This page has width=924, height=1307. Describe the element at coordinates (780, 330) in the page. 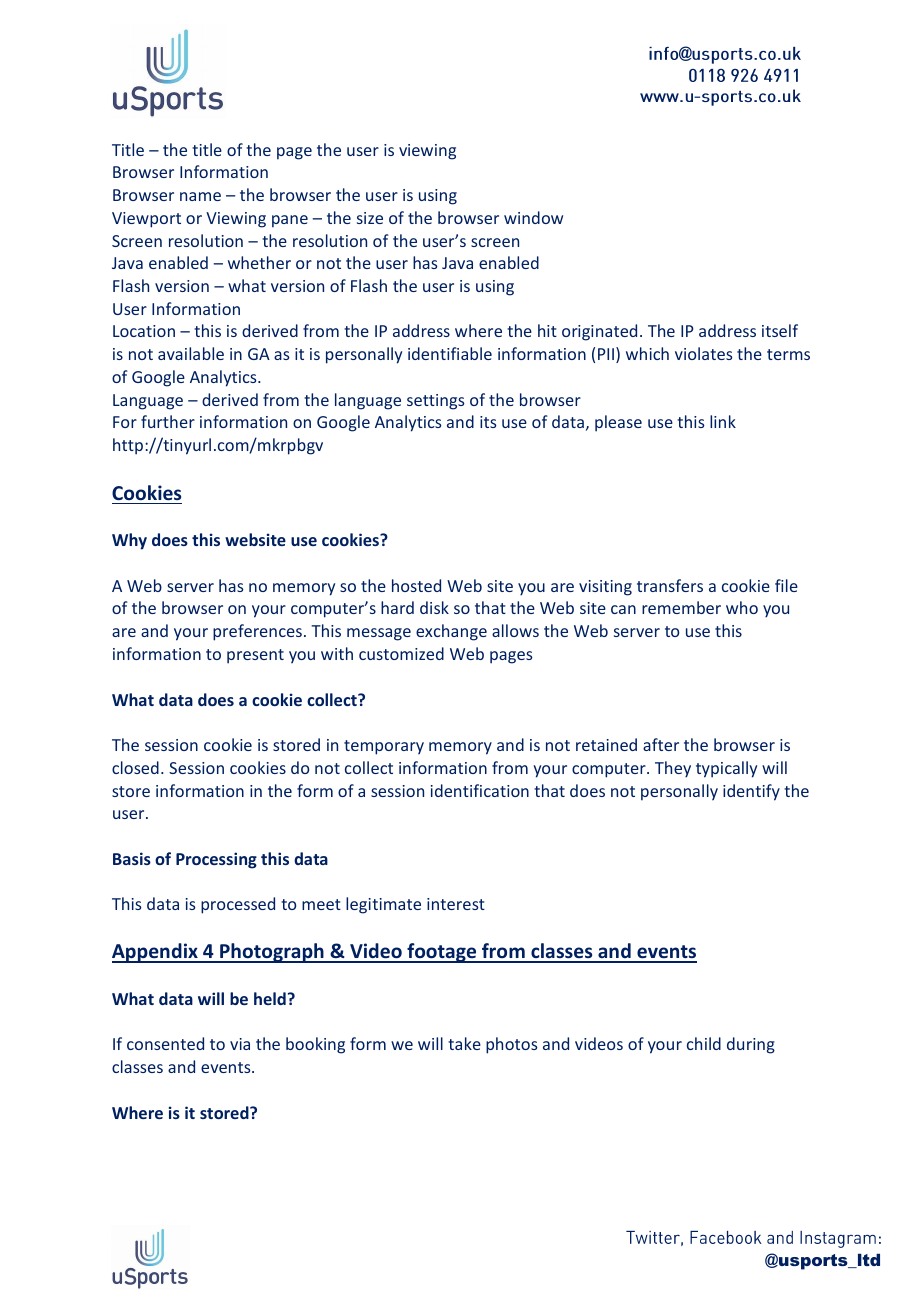

I see `itself` at that location.
